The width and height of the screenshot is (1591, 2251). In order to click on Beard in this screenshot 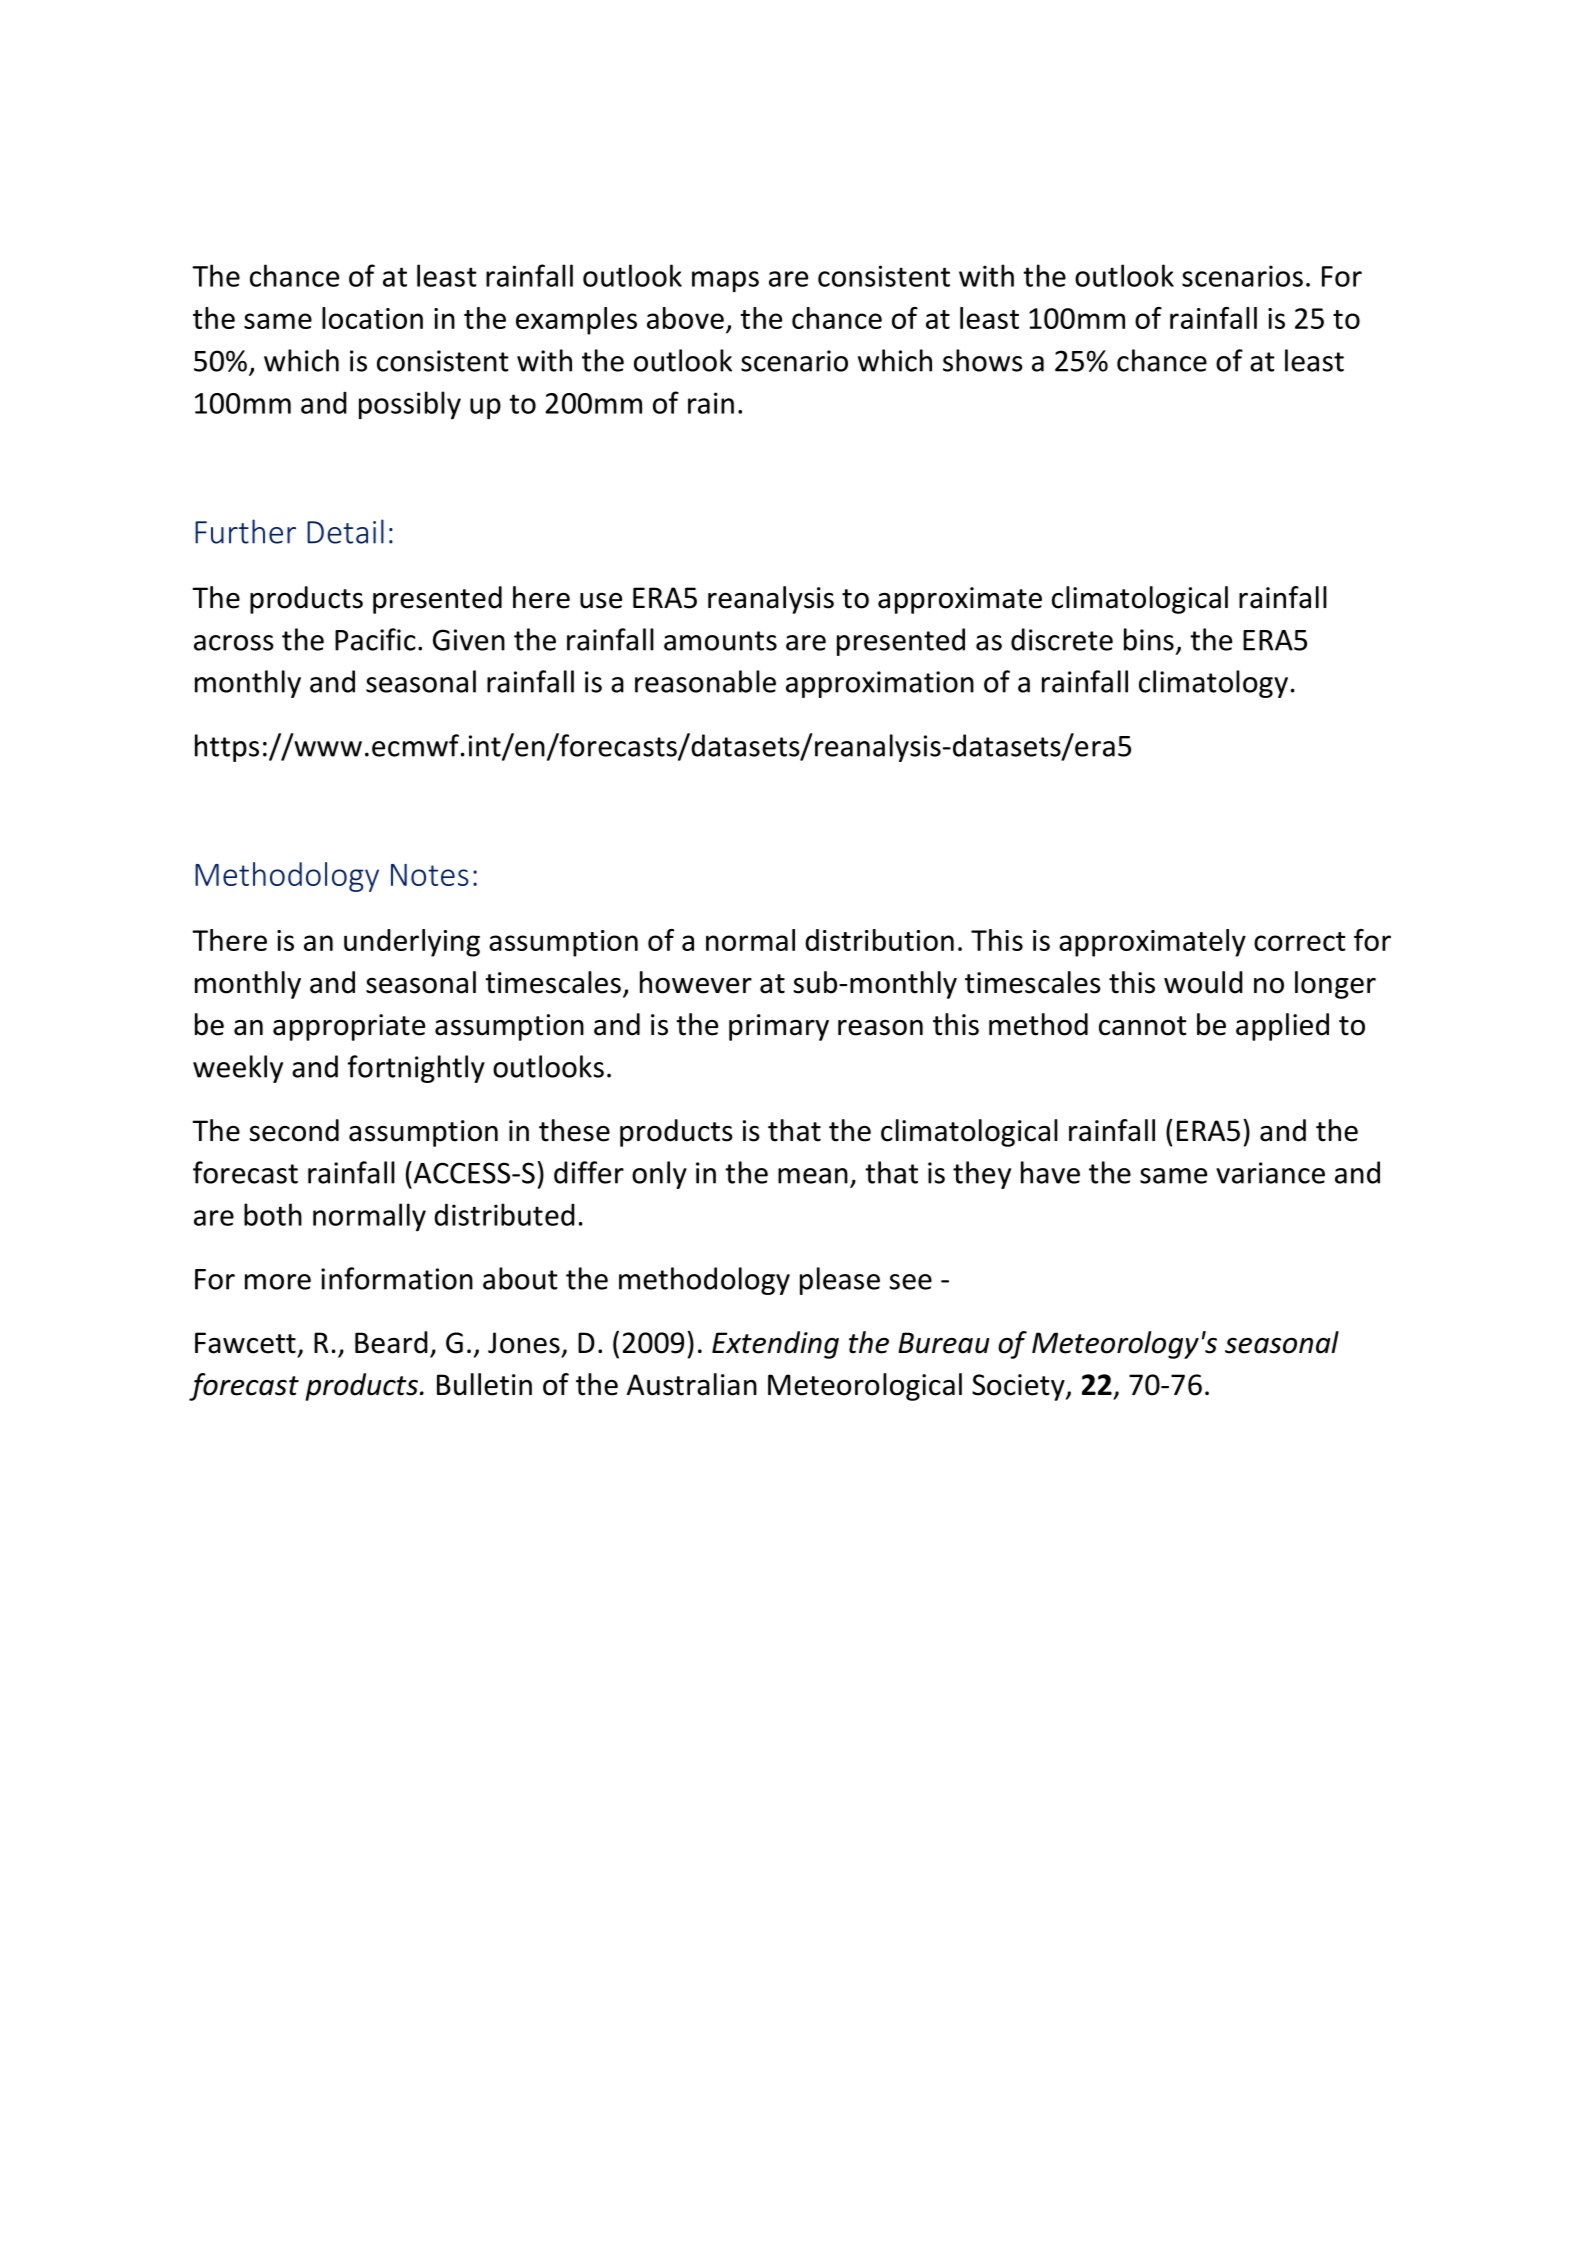, I will do `click(391, 1342)`.
